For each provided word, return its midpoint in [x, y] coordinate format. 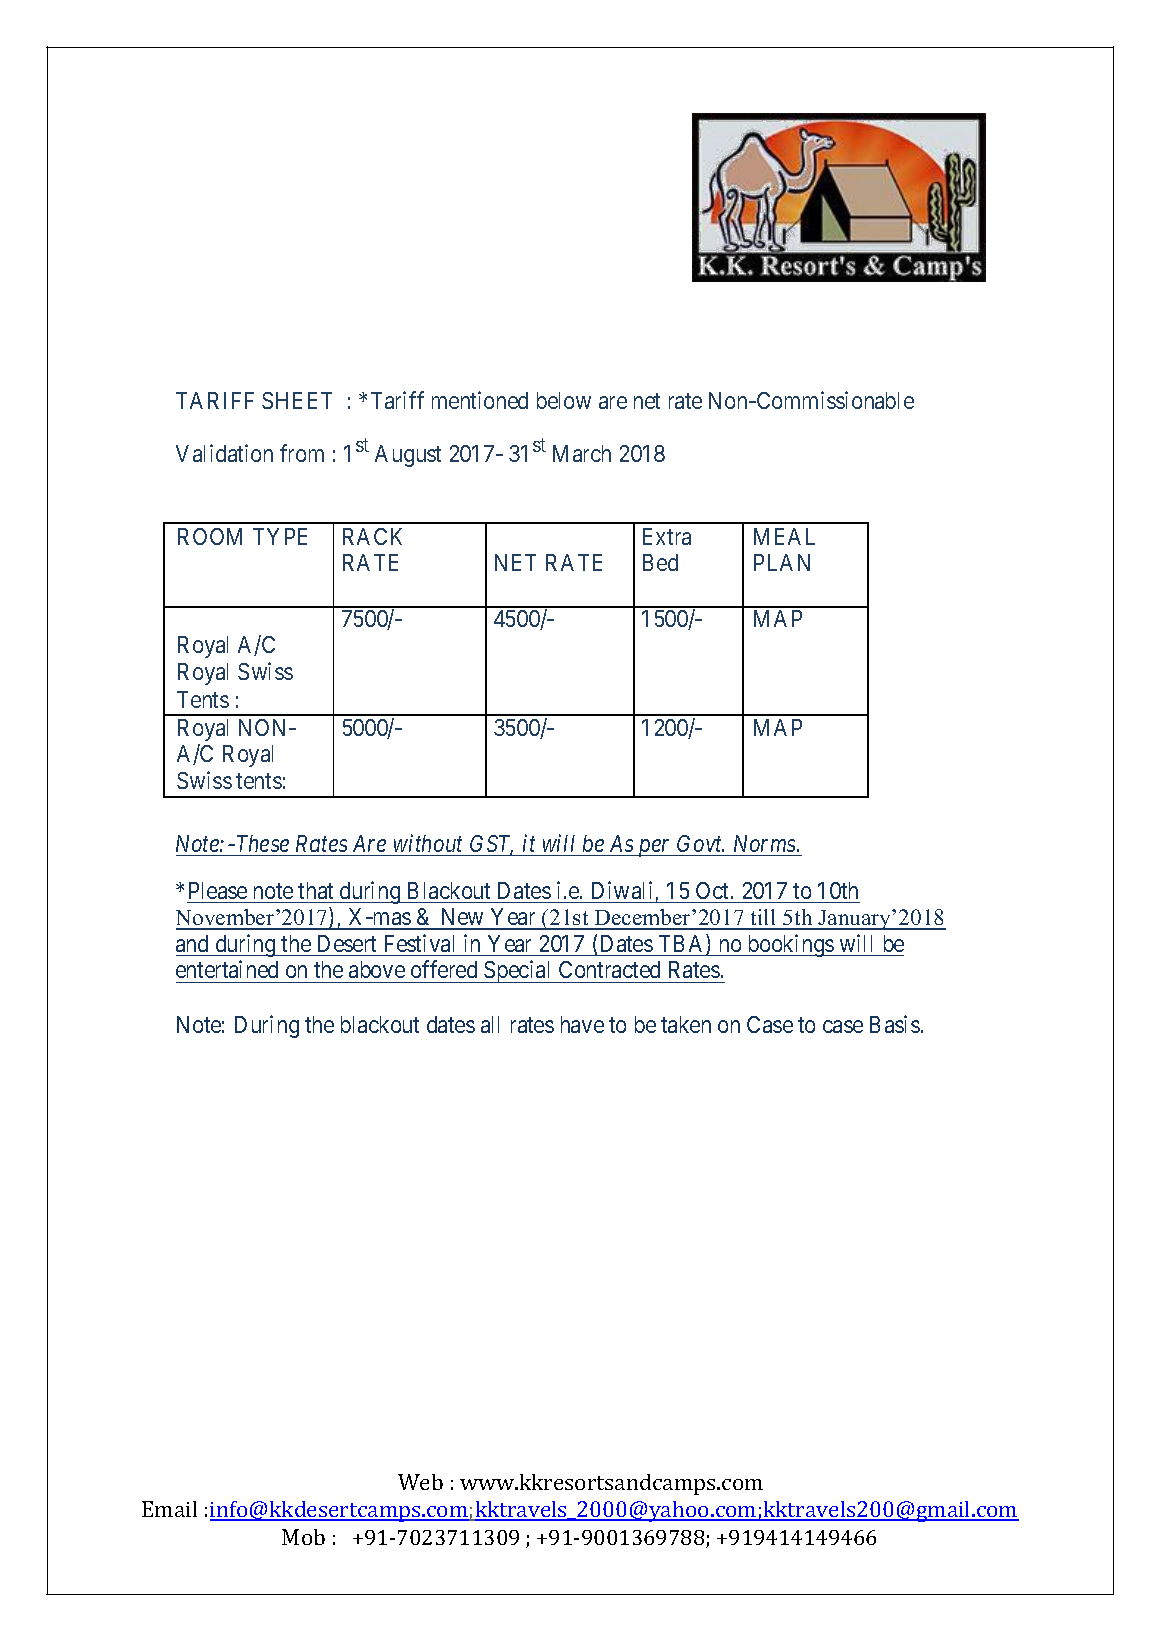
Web [420, 1482]
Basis [895, 1024]
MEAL [784, 536]
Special [518, 972]
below [564, 400]
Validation [224, 453]
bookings [790, 945]
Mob [303, 1537]
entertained [227, 969]
